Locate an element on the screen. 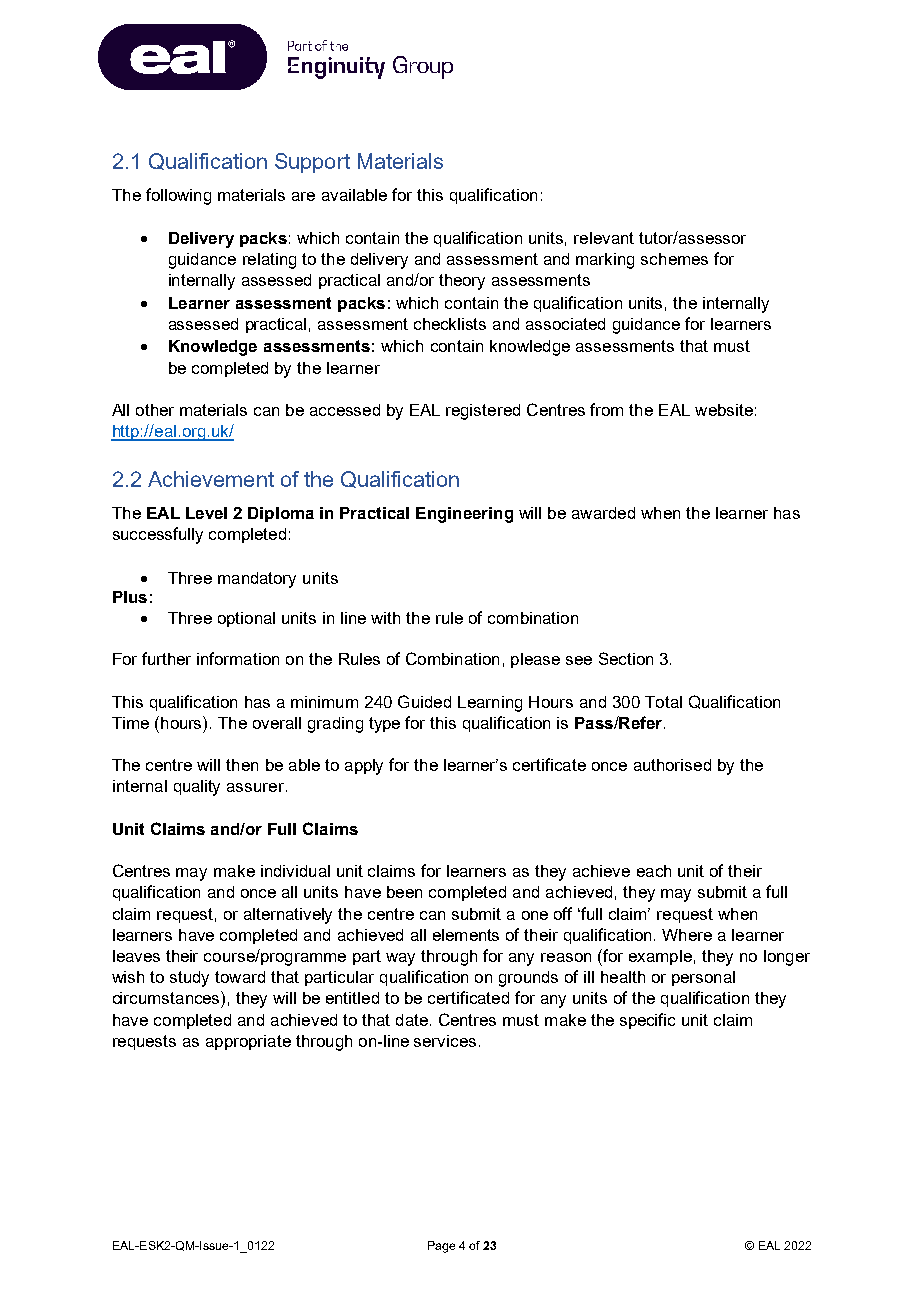 The image size is (924, 1308). schemes is located at coordinates (674, 259).
